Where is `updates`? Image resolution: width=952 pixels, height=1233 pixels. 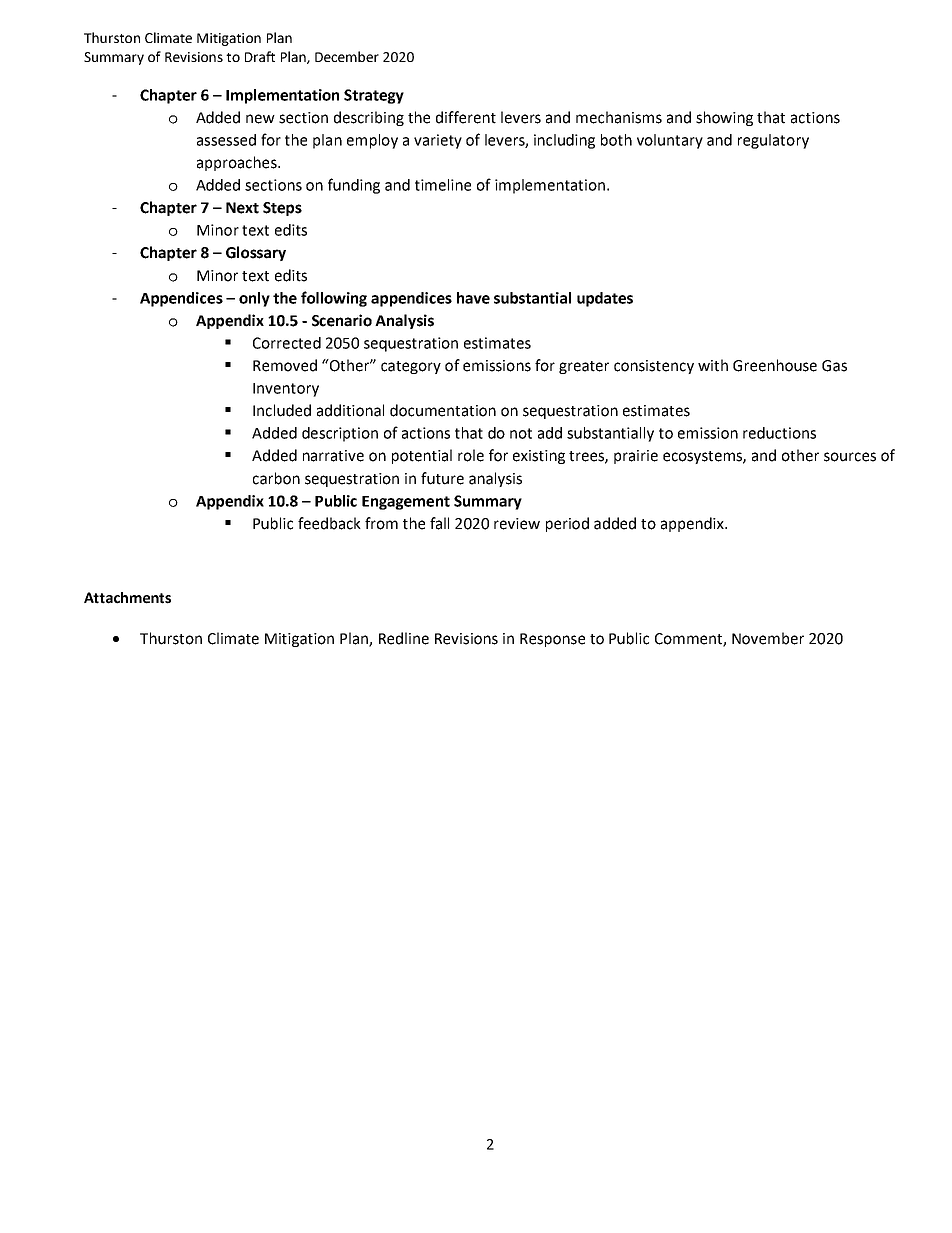
updates is located at coordinates (605, 299).
